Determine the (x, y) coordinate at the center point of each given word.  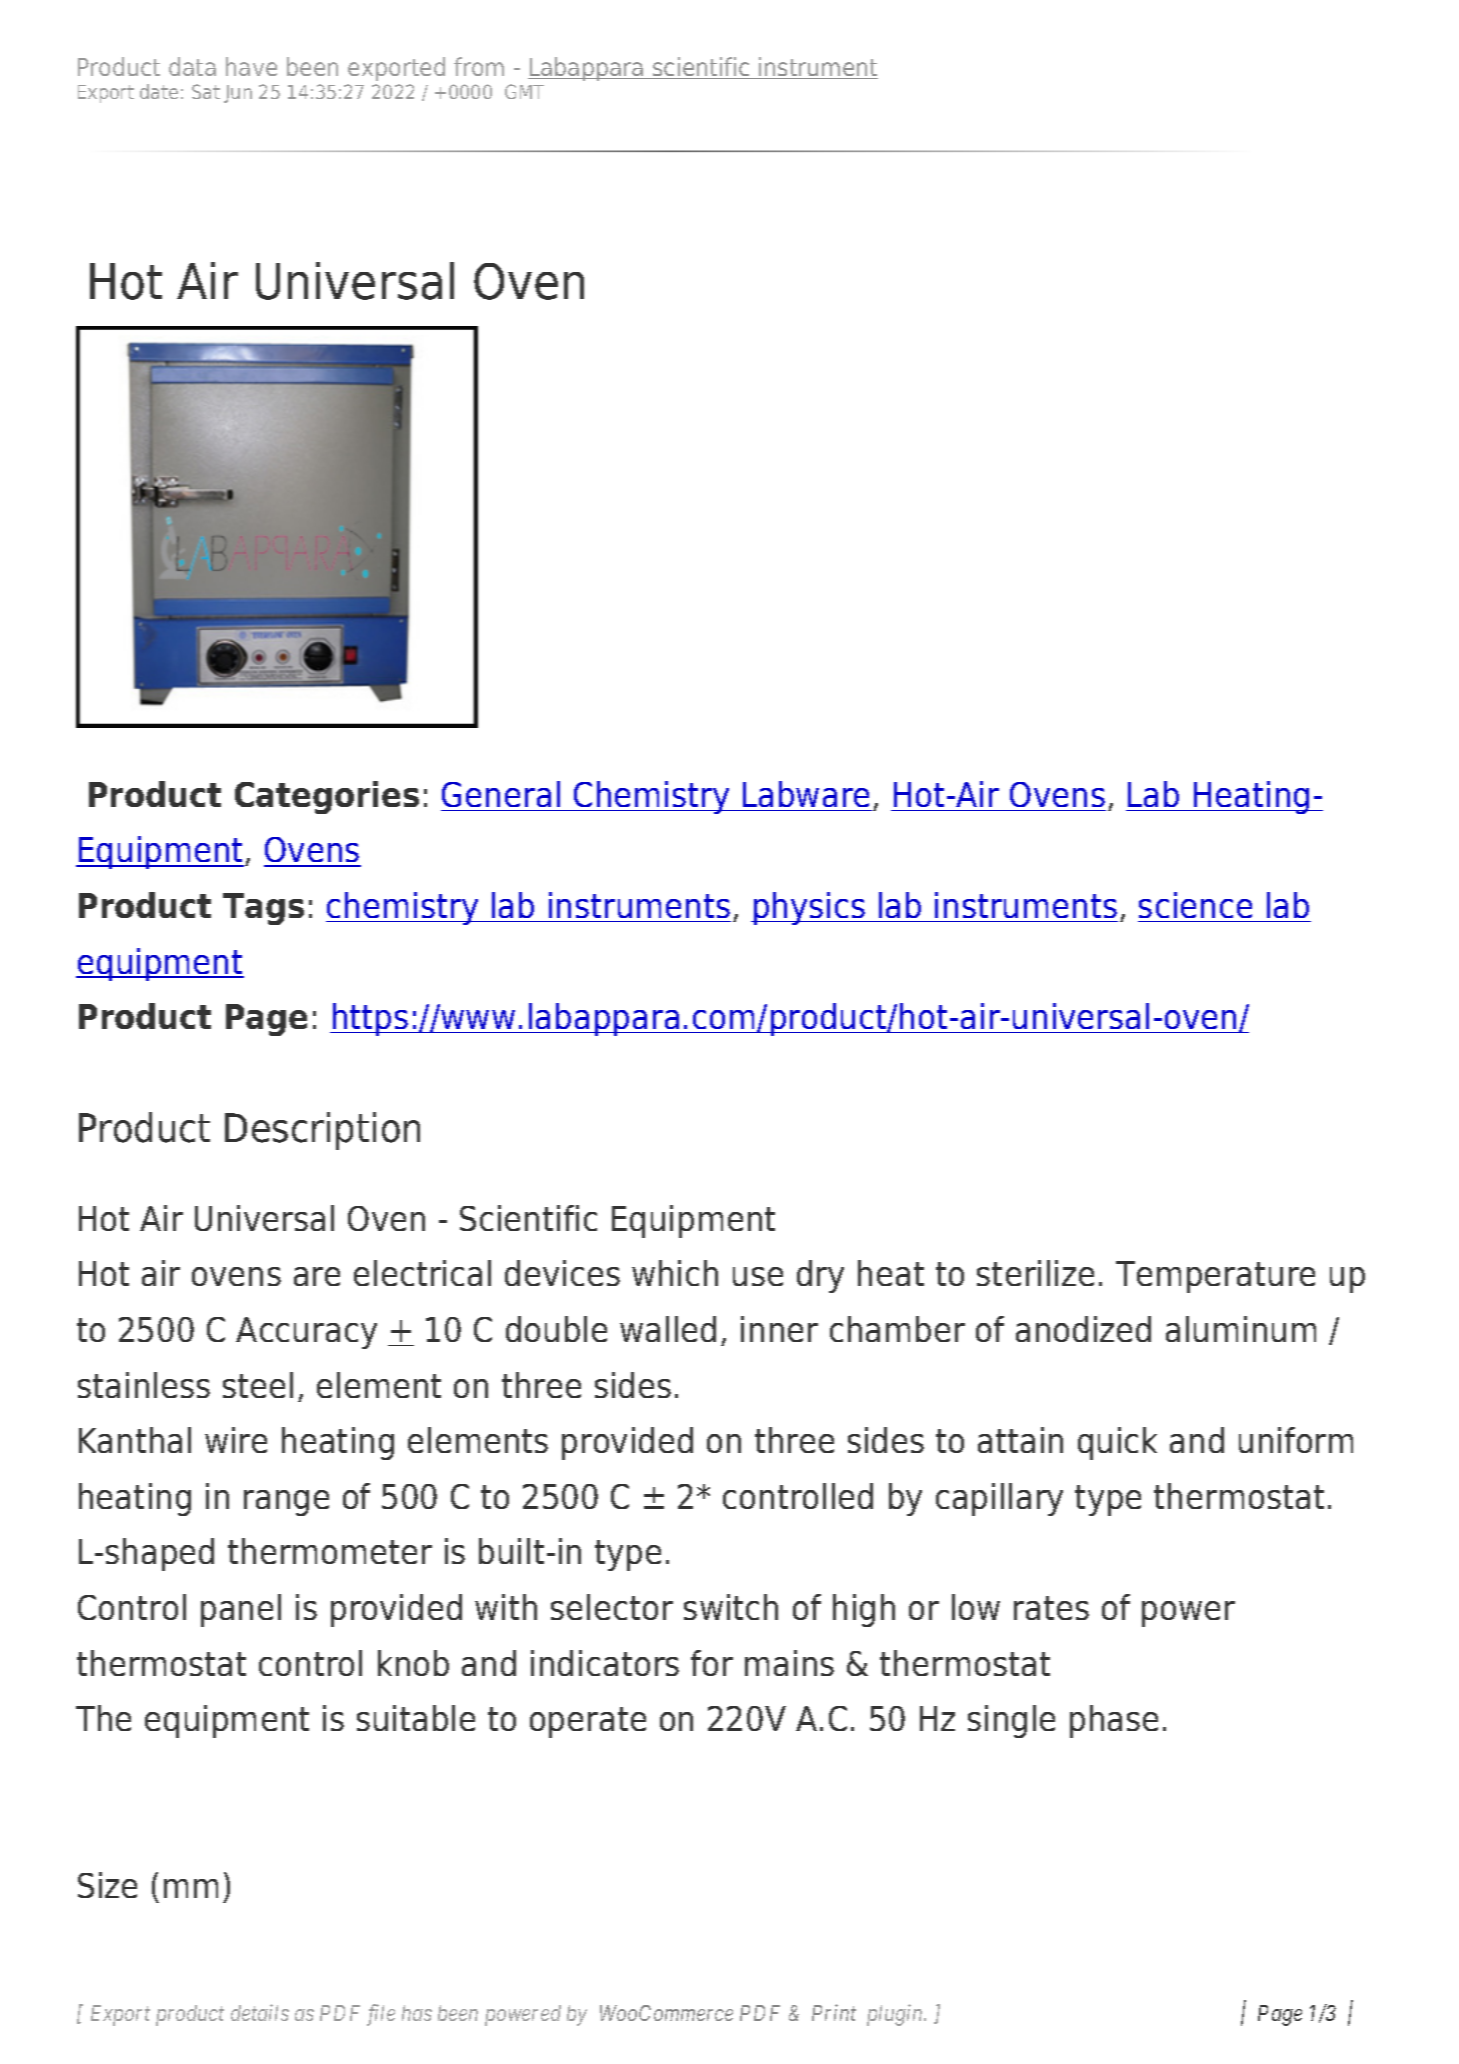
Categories (327, 797)
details (260, 2012)
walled (668, 1329)
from (479, 66)
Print (834, 2013)
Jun (238, 94)
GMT (524, 91)
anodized (1083, 1329)
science (1195, 905)
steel (258, 1385)
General (501, 794)
